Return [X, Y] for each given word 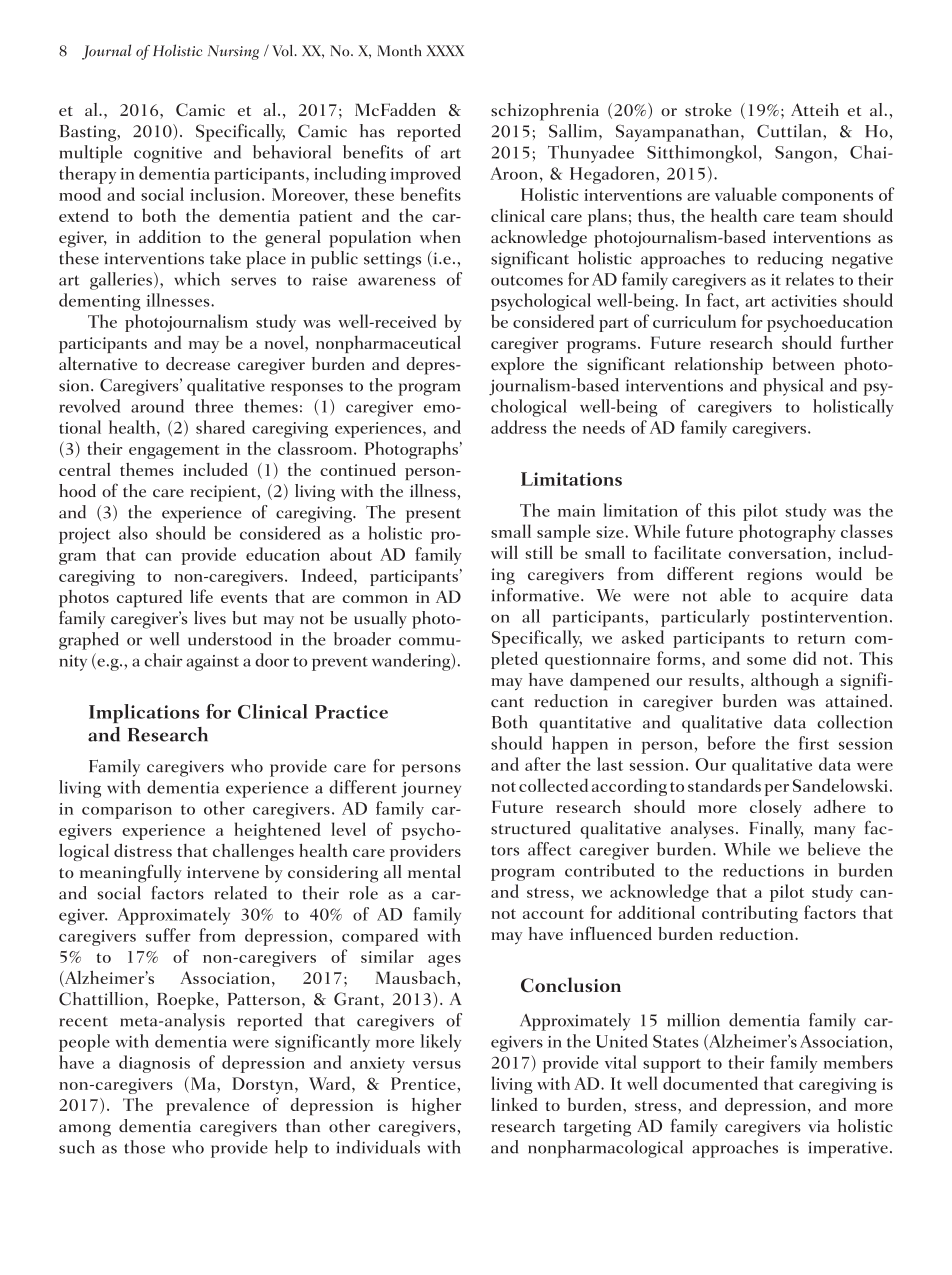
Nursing [233, 52]
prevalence [207, 1107]
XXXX [445, 50]
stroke [708, 109]
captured [149, 598]
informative [536, 595]
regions [774, 576]
